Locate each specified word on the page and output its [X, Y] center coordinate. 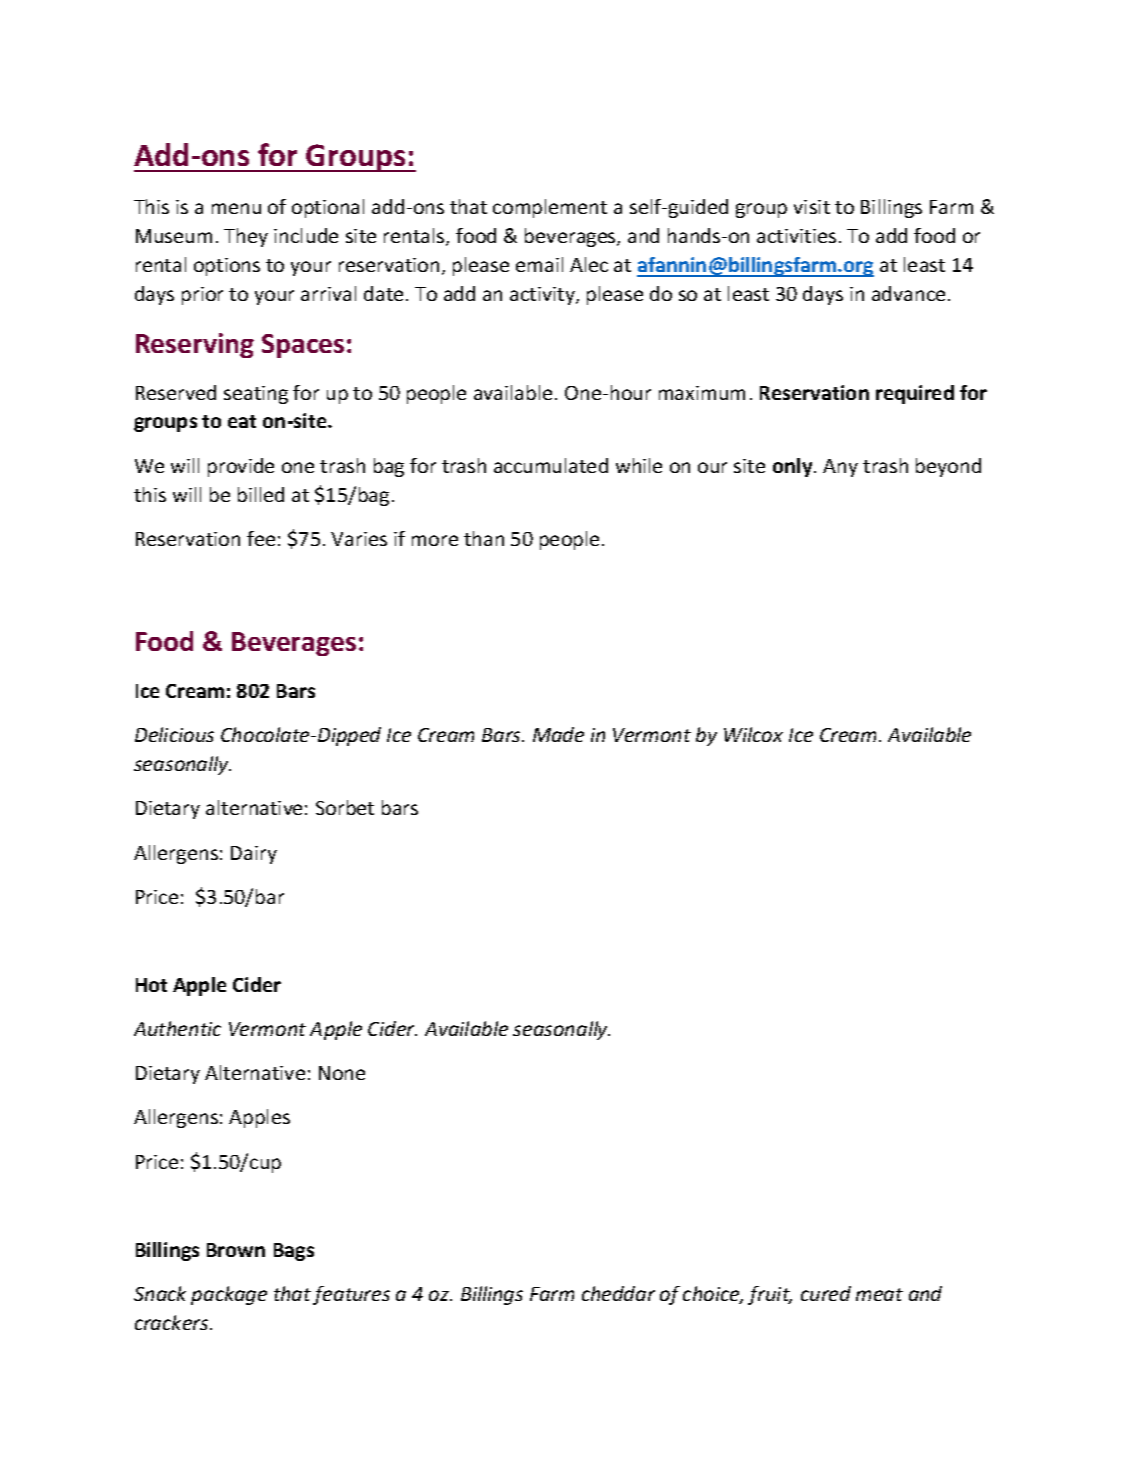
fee [261, 538]
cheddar [618, 1293]
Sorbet [345, 807]
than [484, 538]
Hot [151, 985]
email [539, 264]
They [246, 237]
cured [826, 1293]
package [229, 1295]
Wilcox [753, 734]
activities [796, 236]
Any [840, 468]
